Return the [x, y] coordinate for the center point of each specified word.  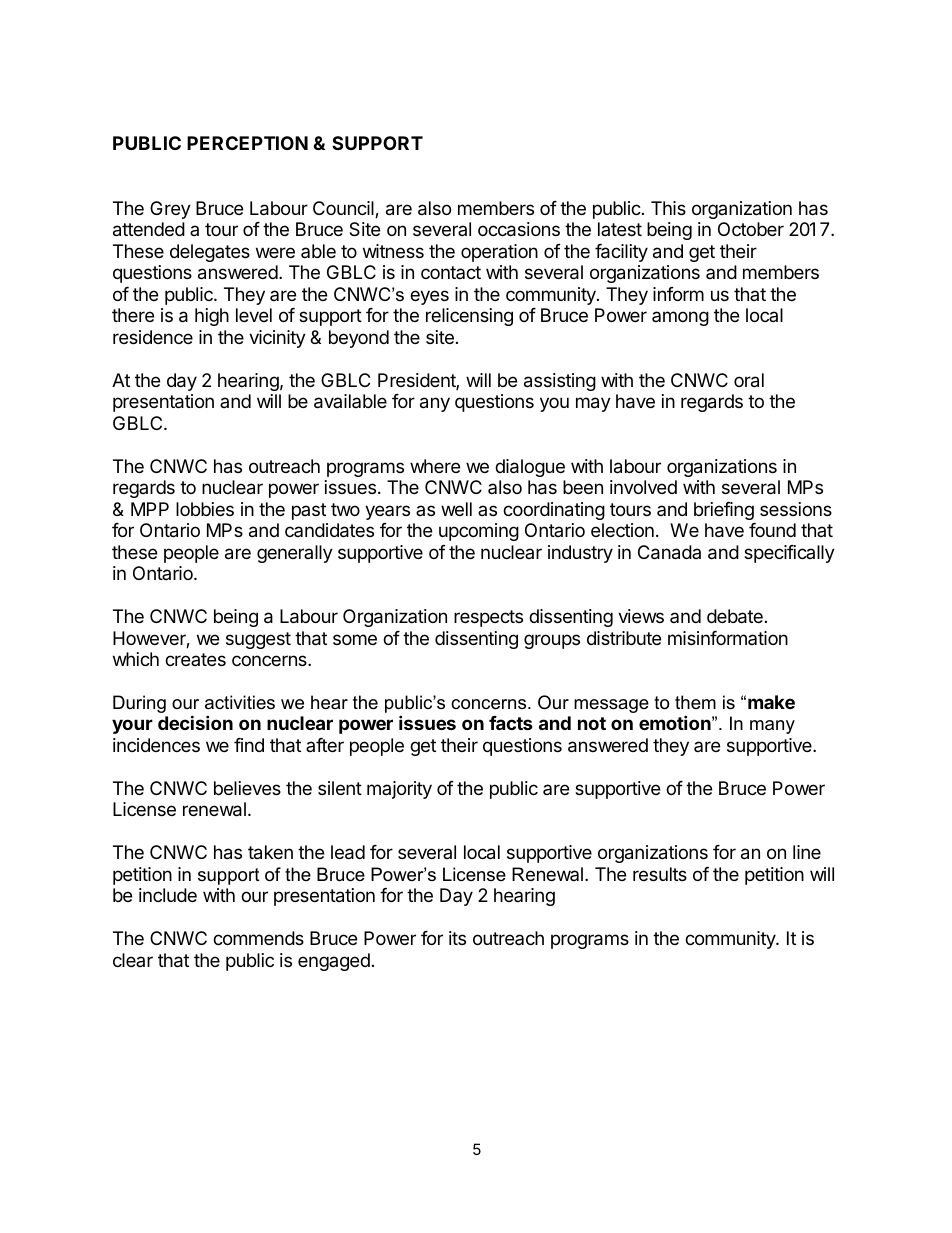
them [695, 702]
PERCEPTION [247, 143]
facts [511, 723]
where [435, 466]
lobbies [205, 509]
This [668, 208]
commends [258, 938]
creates [195, 659]
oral [749, 380]
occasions [519, 229]
